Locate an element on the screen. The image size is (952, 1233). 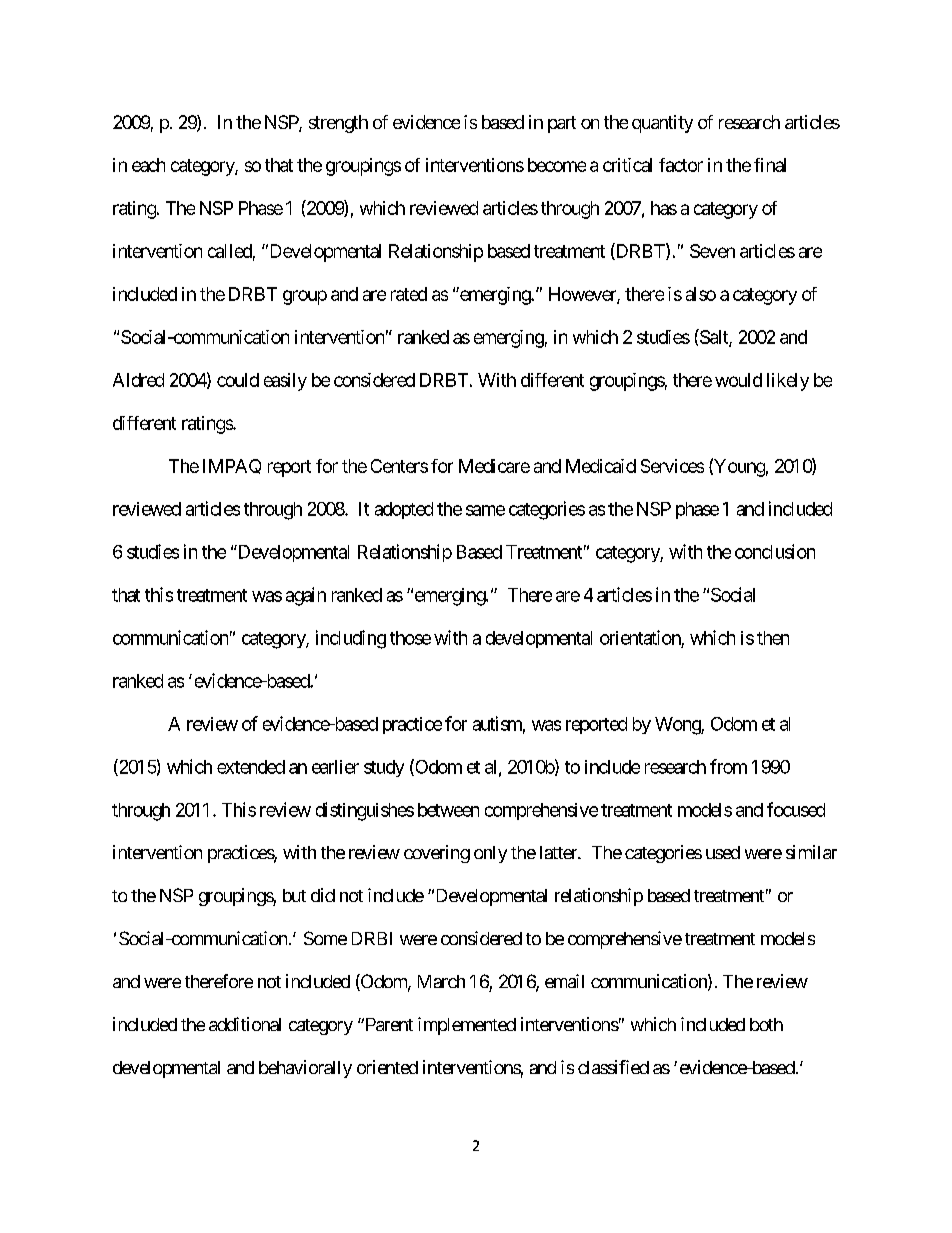
each is located at coordinates (148, 165).
